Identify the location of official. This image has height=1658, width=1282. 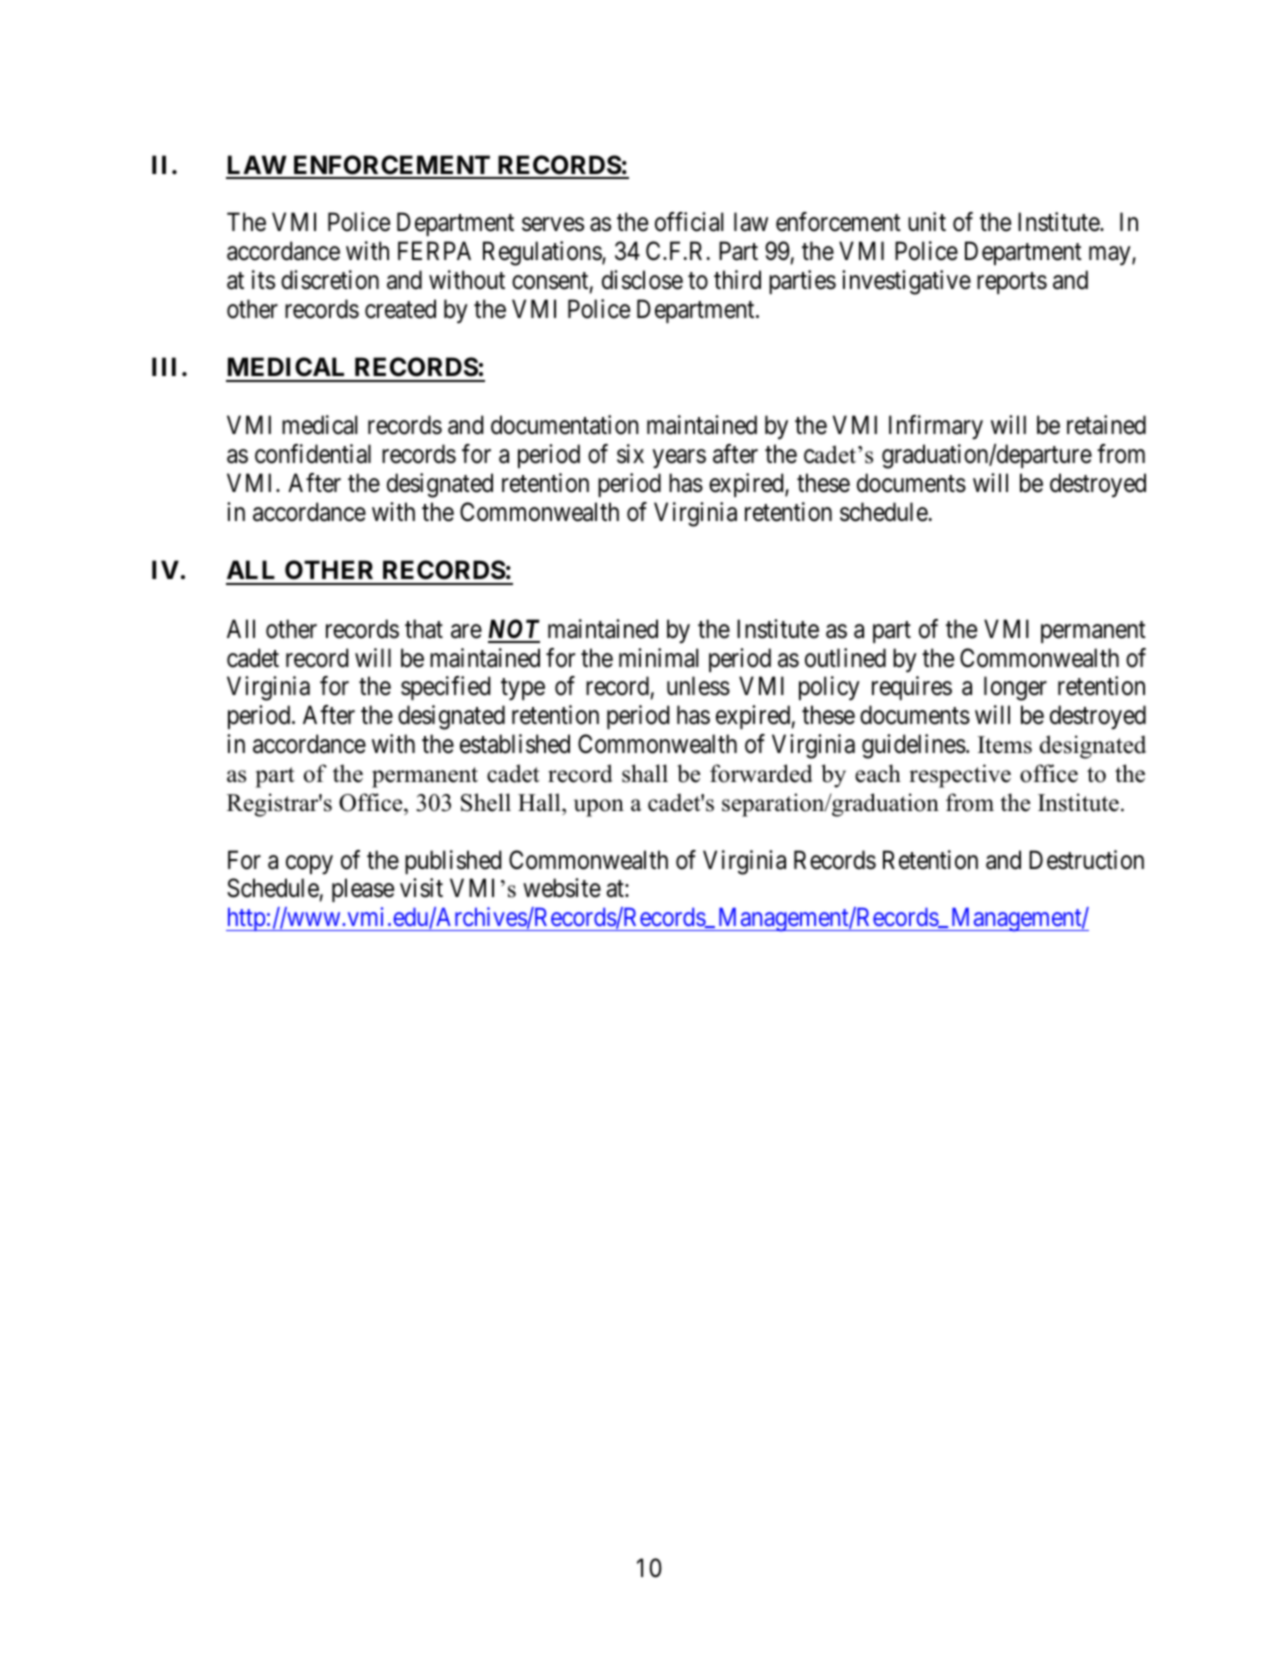
(689, 222).
